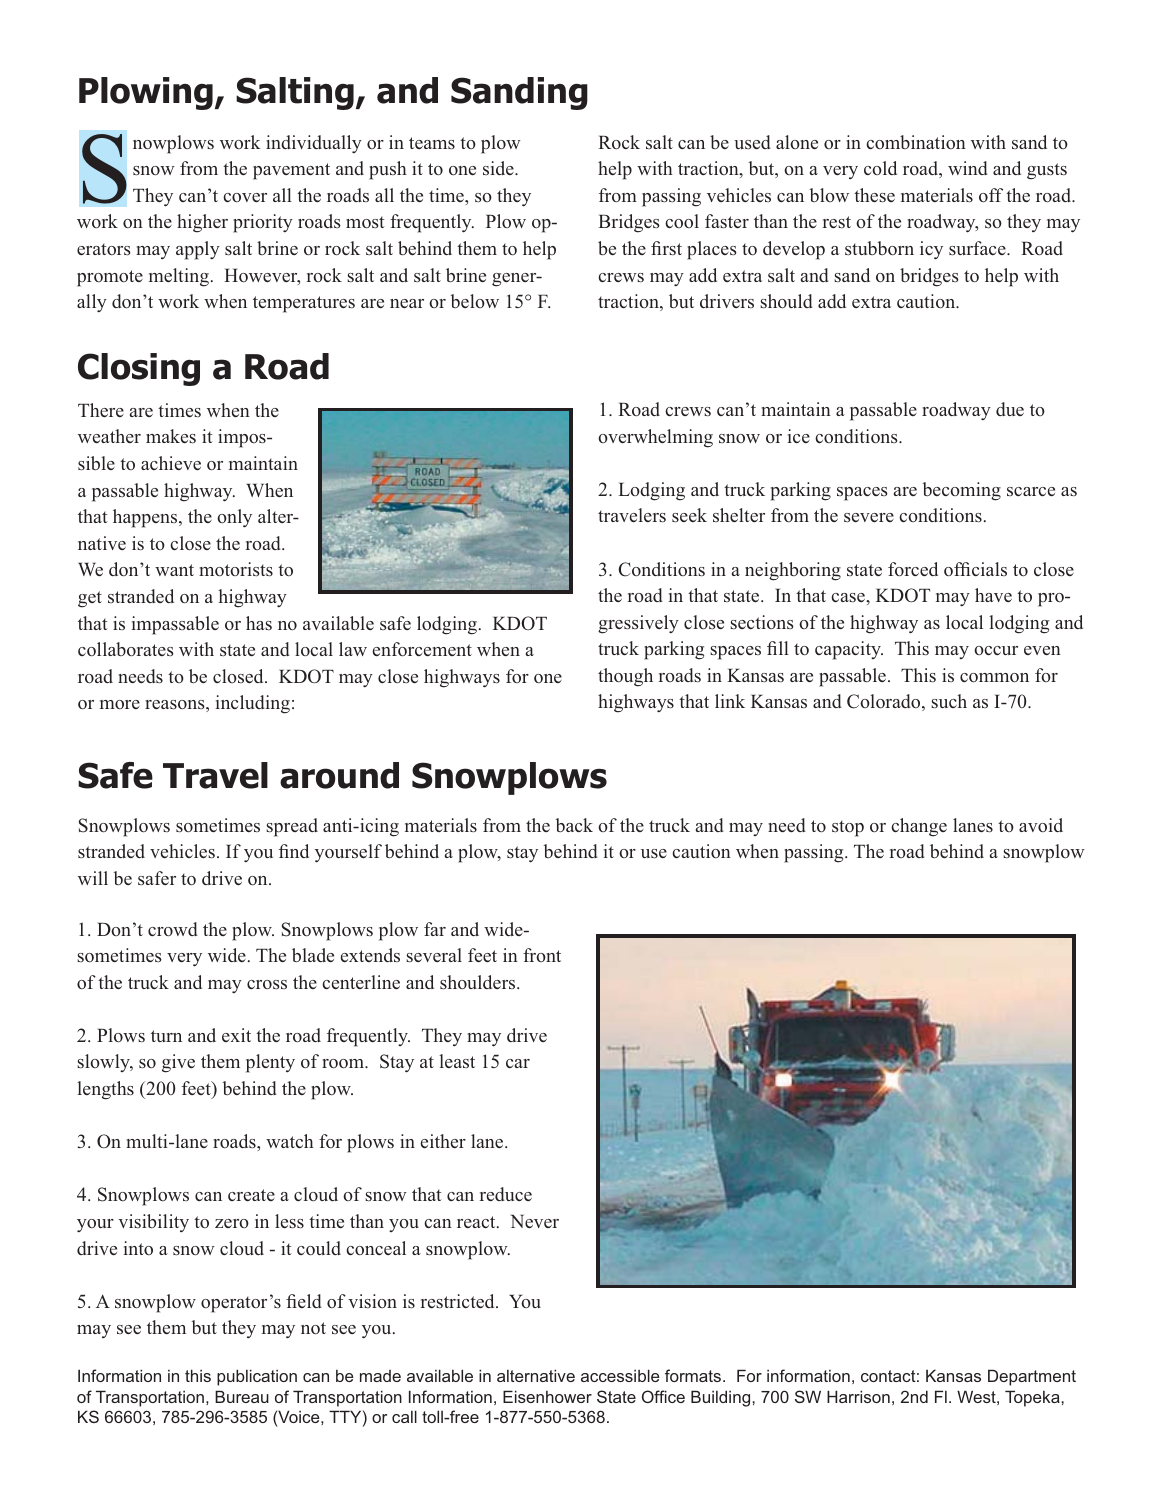 The image size is (1162, 1504). What do you see at coordinates (949, 701) in the screenshot?
I see `such` at bounding box center [949, 701].
